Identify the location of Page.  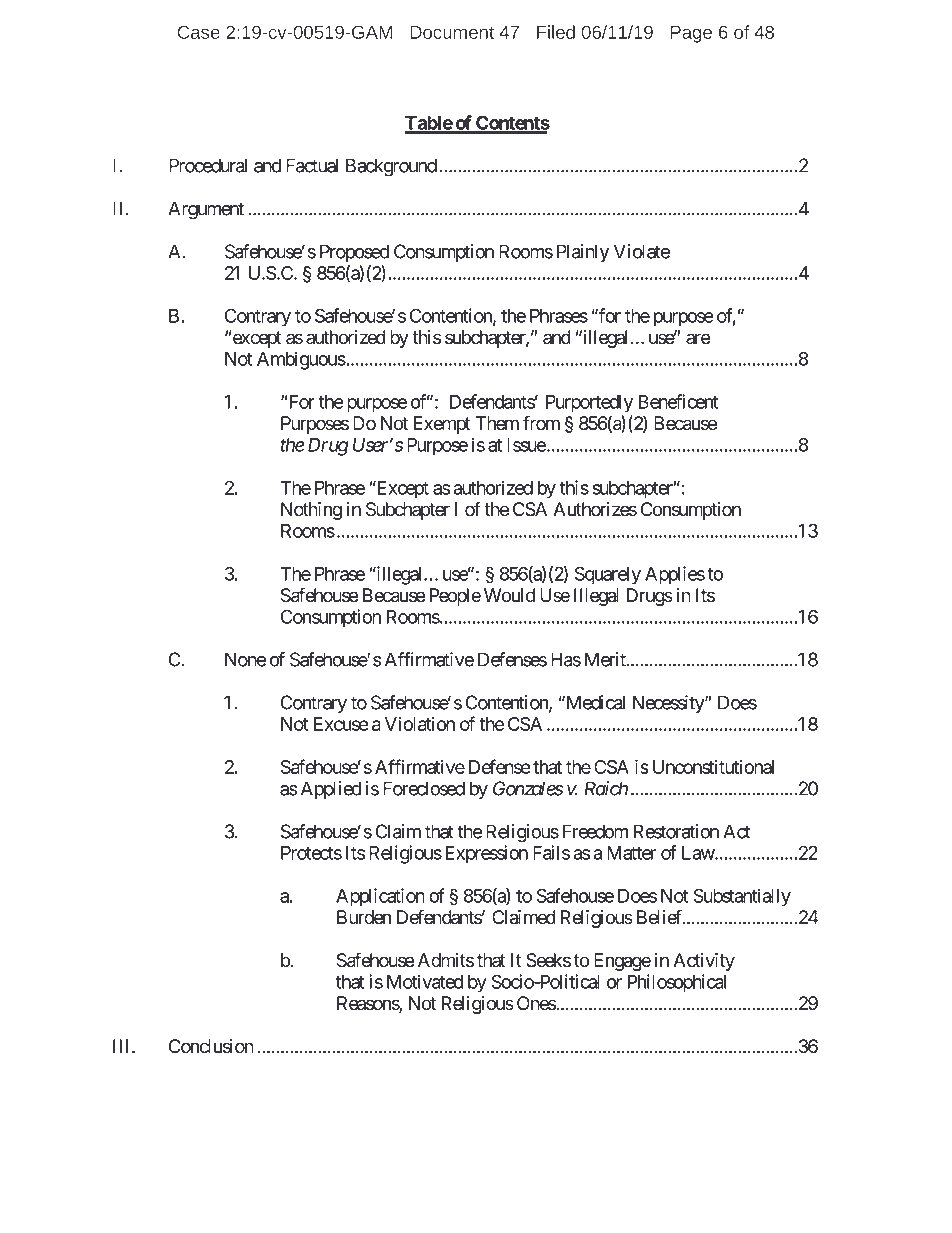
(691, 34).
